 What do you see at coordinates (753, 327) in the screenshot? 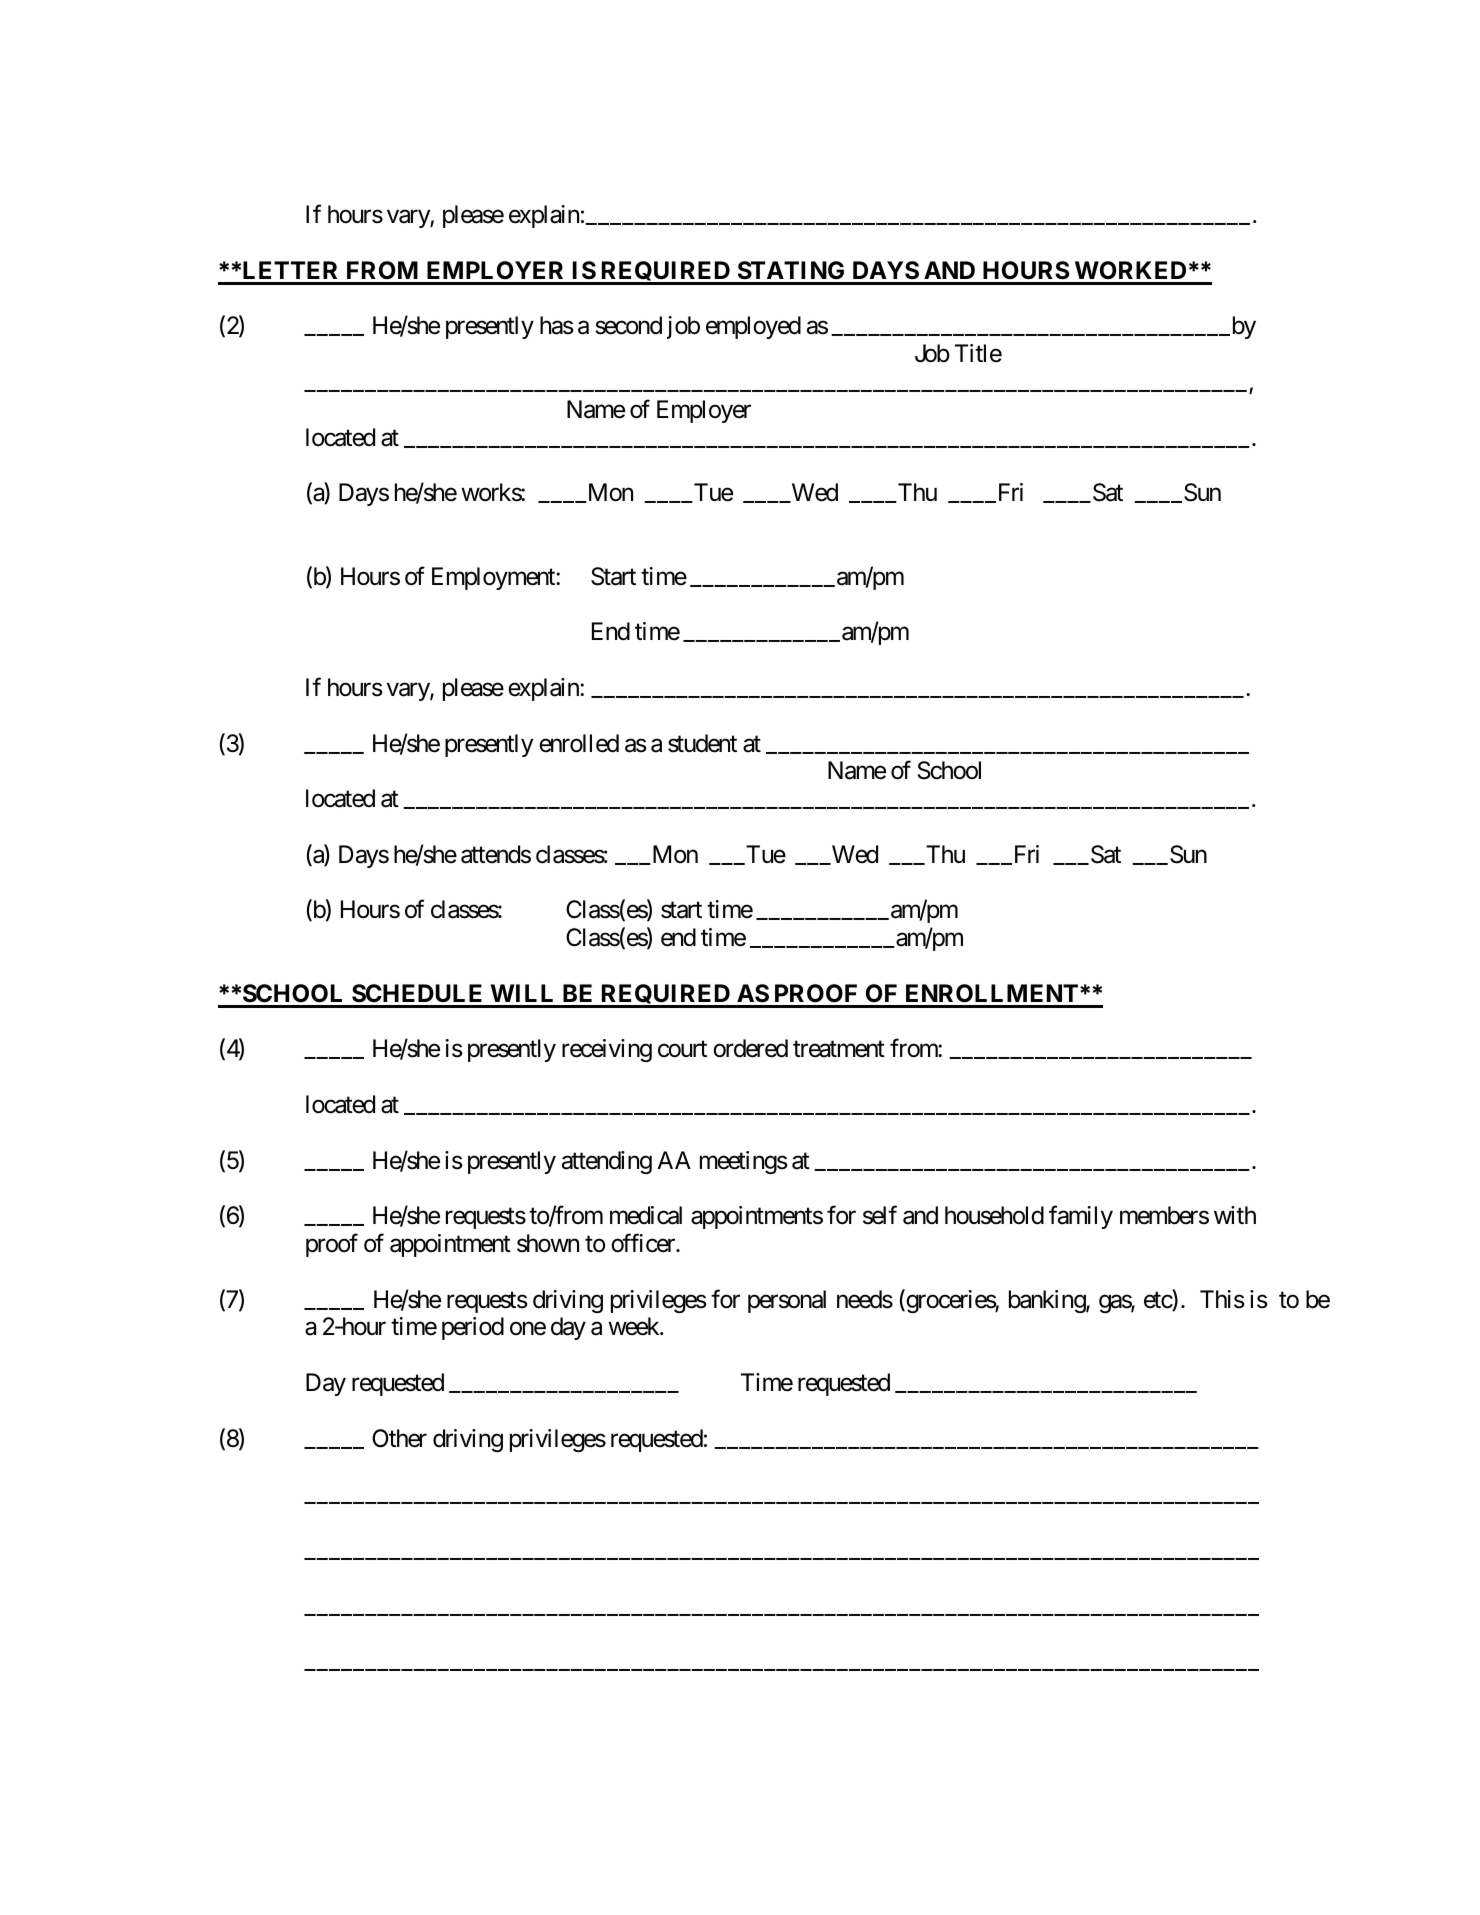
I see `employed` at bounding box center [753, 327].
